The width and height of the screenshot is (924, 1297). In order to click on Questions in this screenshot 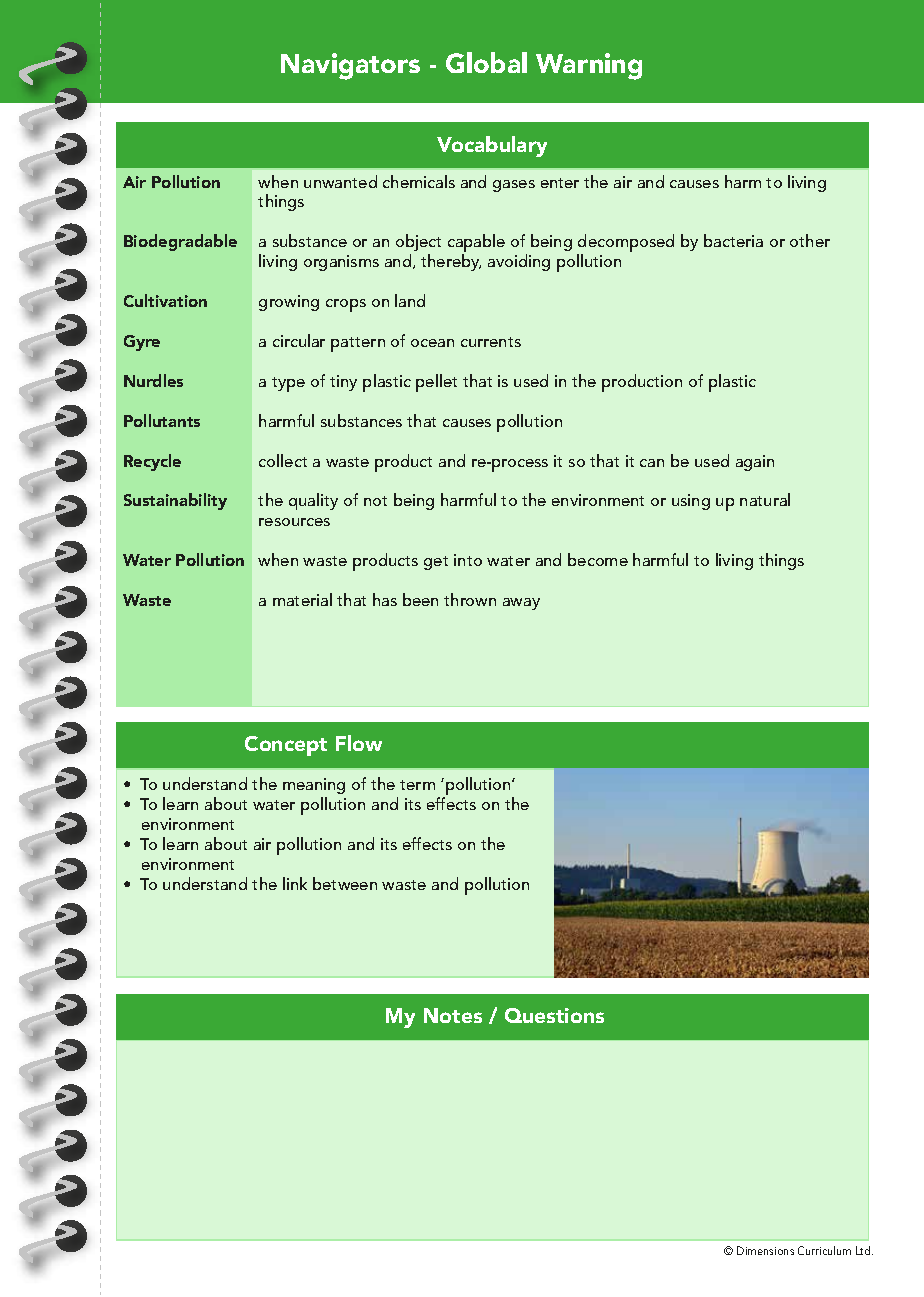, I will do `click(554, 1015)`.
